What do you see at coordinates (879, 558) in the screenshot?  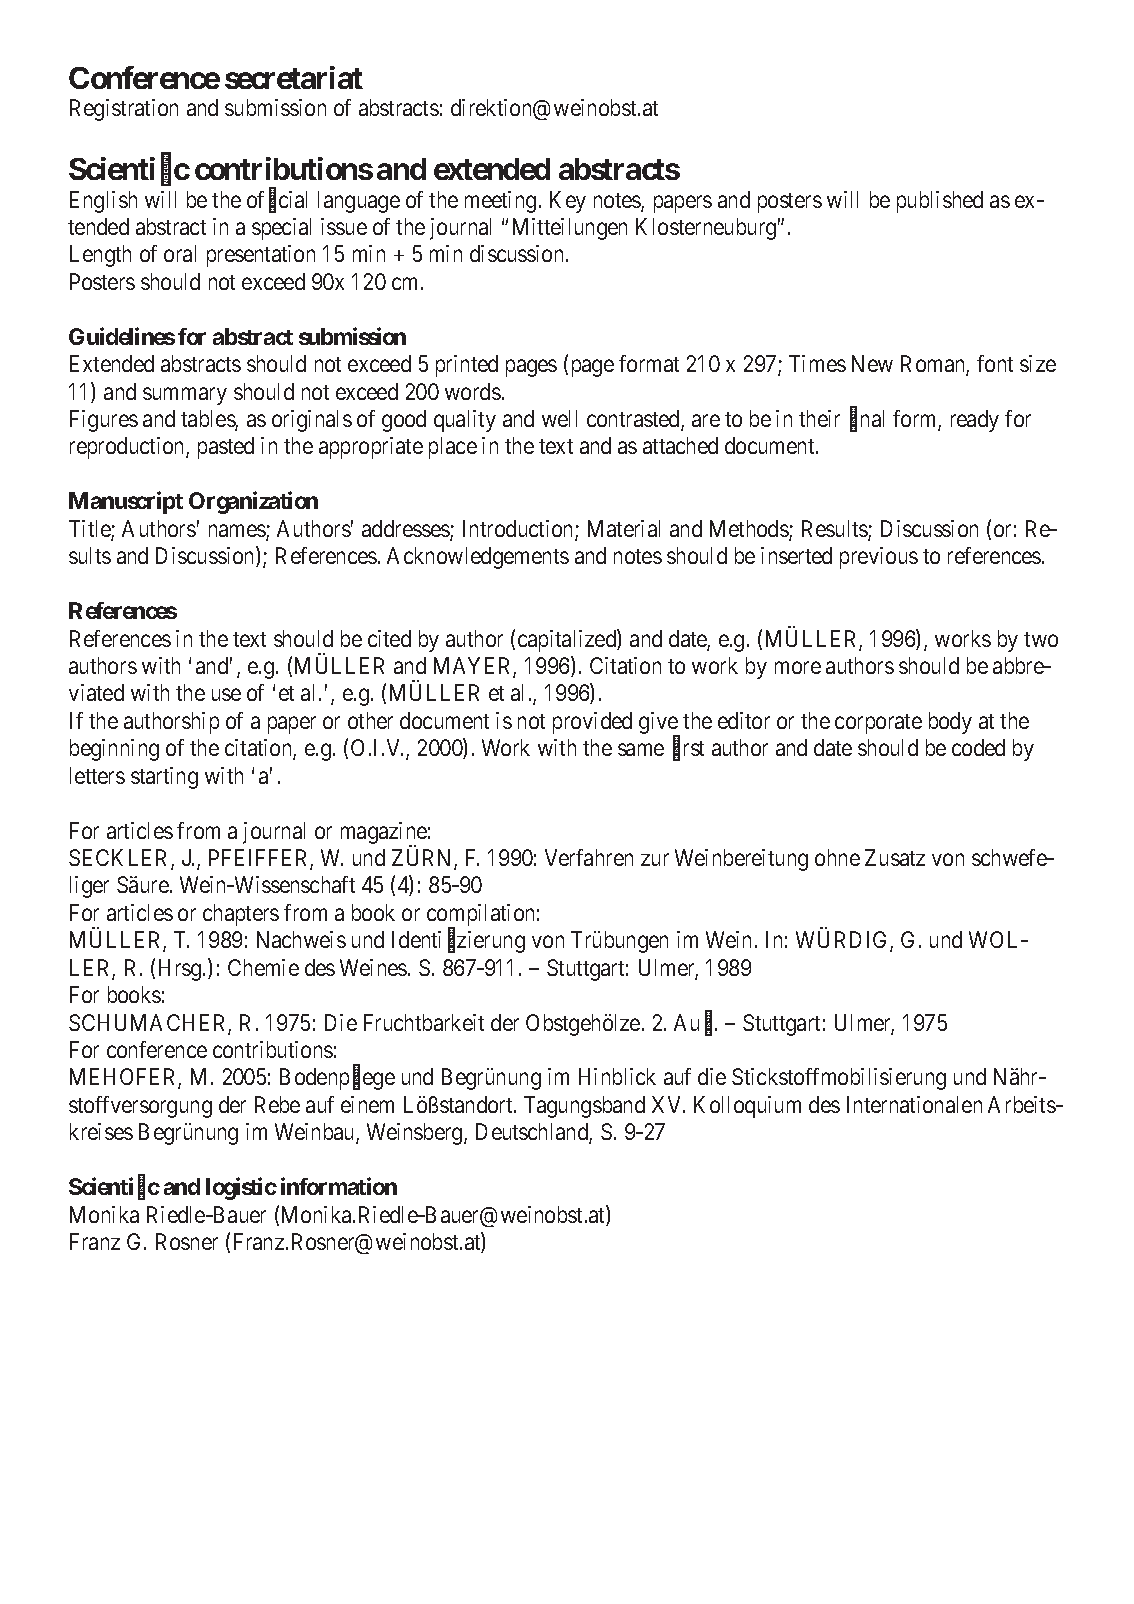 I see `previous` at bounding box center [879, 558].
